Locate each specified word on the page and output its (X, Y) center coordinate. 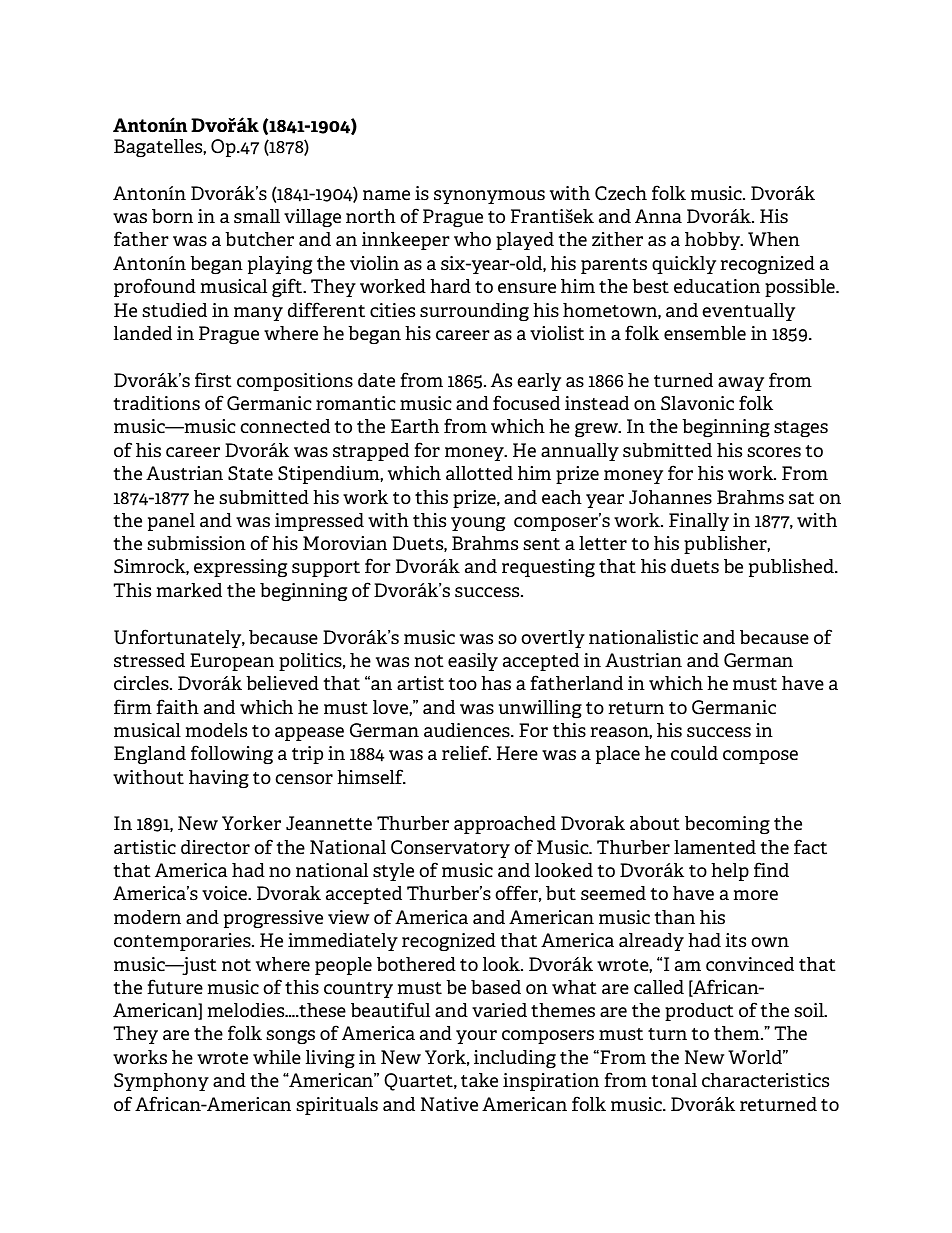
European (232, 662)
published (792, 568)
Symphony (161, 1082)
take (479, 1080)
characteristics (765, 1080)
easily (473, 662)
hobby (714, 241)
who (472, 239)
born (172, 216)
